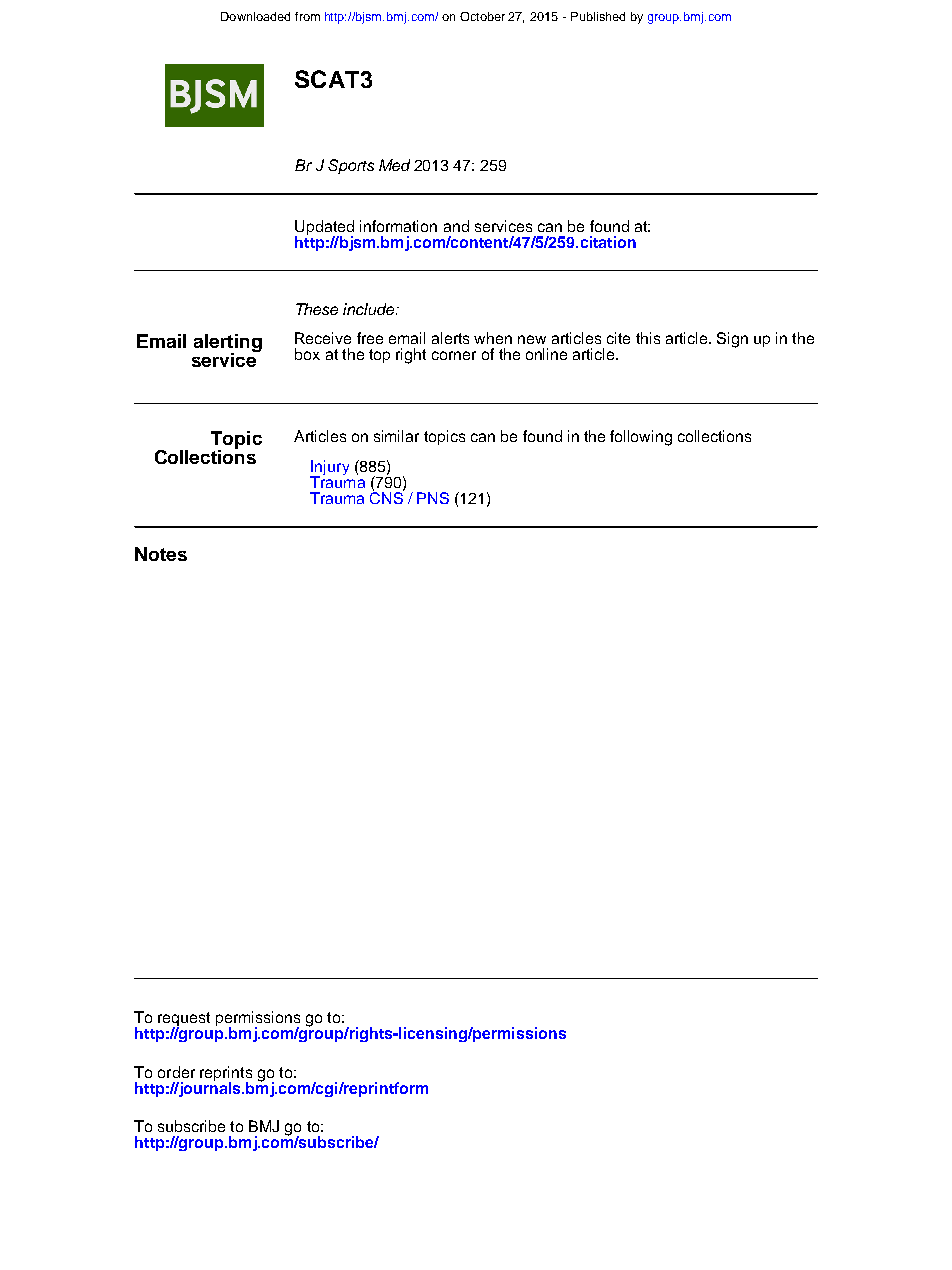 This screenshot has width=952, height=1270. I want to click on this, so click(648, 338).
